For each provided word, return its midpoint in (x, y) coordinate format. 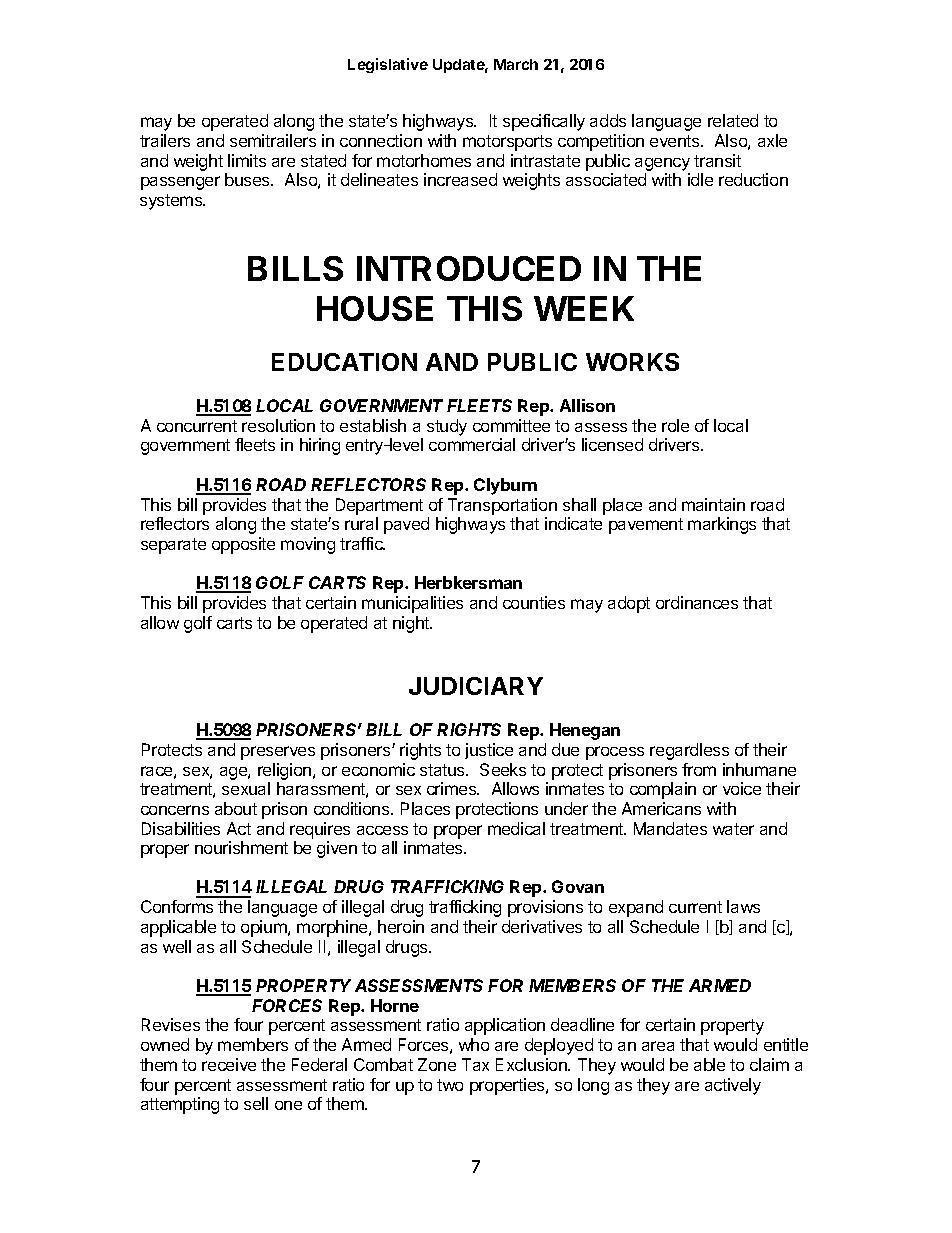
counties (534, 602)
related (733, 120)
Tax (475, 1064)
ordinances (697, 602)
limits (247, 160)
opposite (243, 545)
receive (229, 1064)
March (516, 64)
